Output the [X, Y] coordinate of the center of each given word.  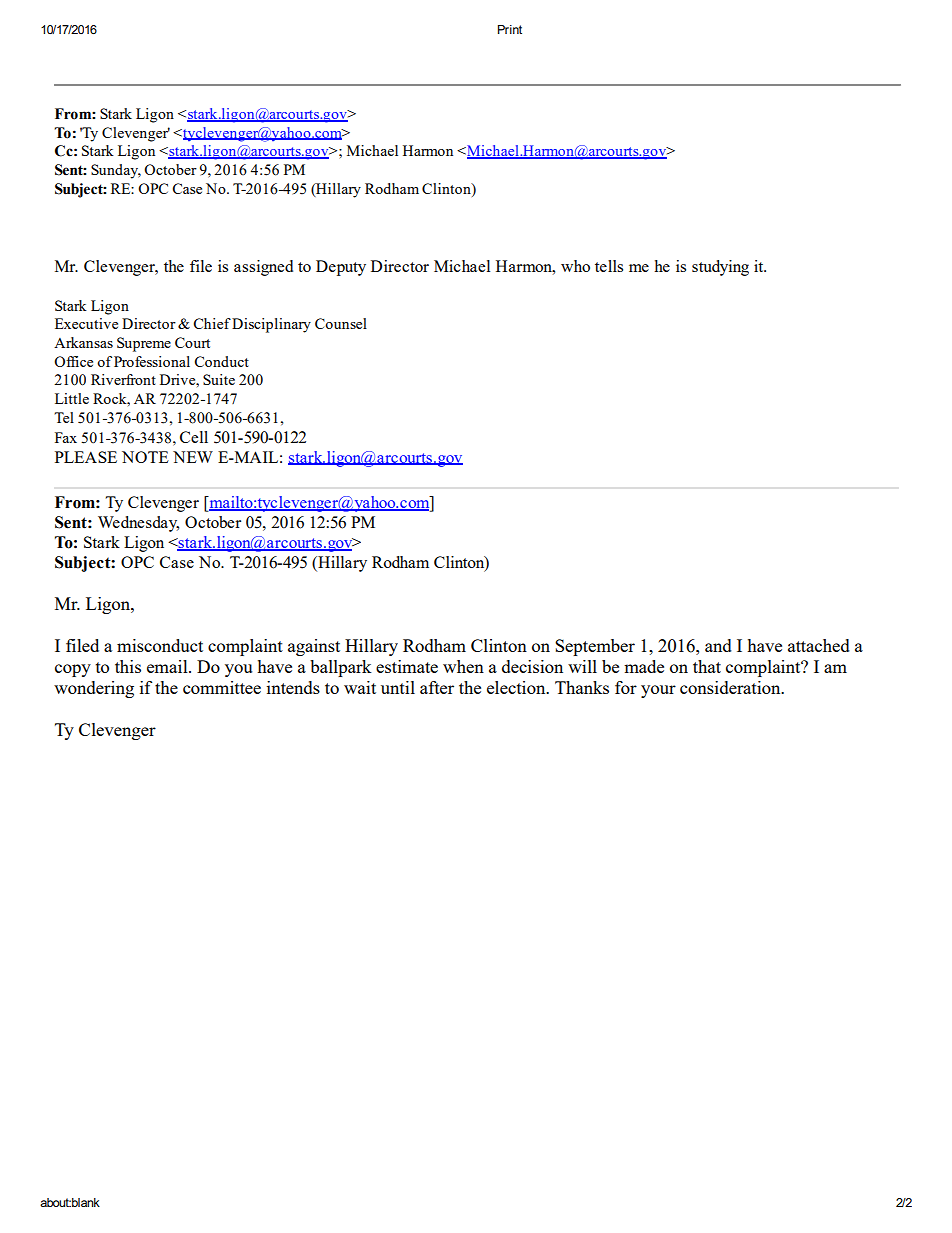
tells [609, 266]
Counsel [341, 323]
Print [510, 29]
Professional [152, 361]
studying [720, 268]
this [128, 666]
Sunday [116, 171]
